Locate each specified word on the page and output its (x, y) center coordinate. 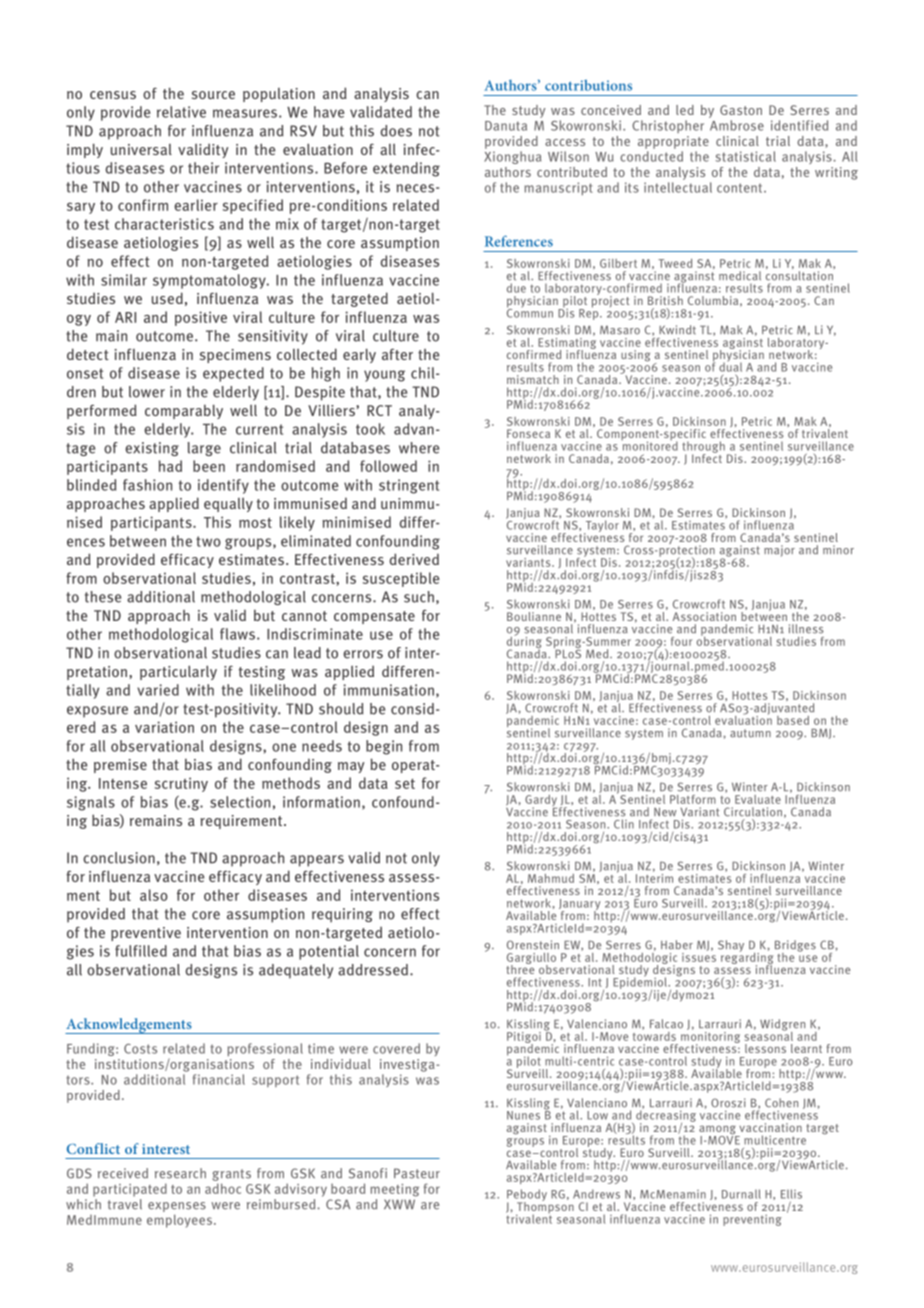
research (180, 1173)
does (396, 131)
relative (181, 112)
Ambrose (737, 125)
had (170, 466)
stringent (409, 486)
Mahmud (551, 878)
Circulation (753, 812)
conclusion (119, 858)
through (703, 448)
